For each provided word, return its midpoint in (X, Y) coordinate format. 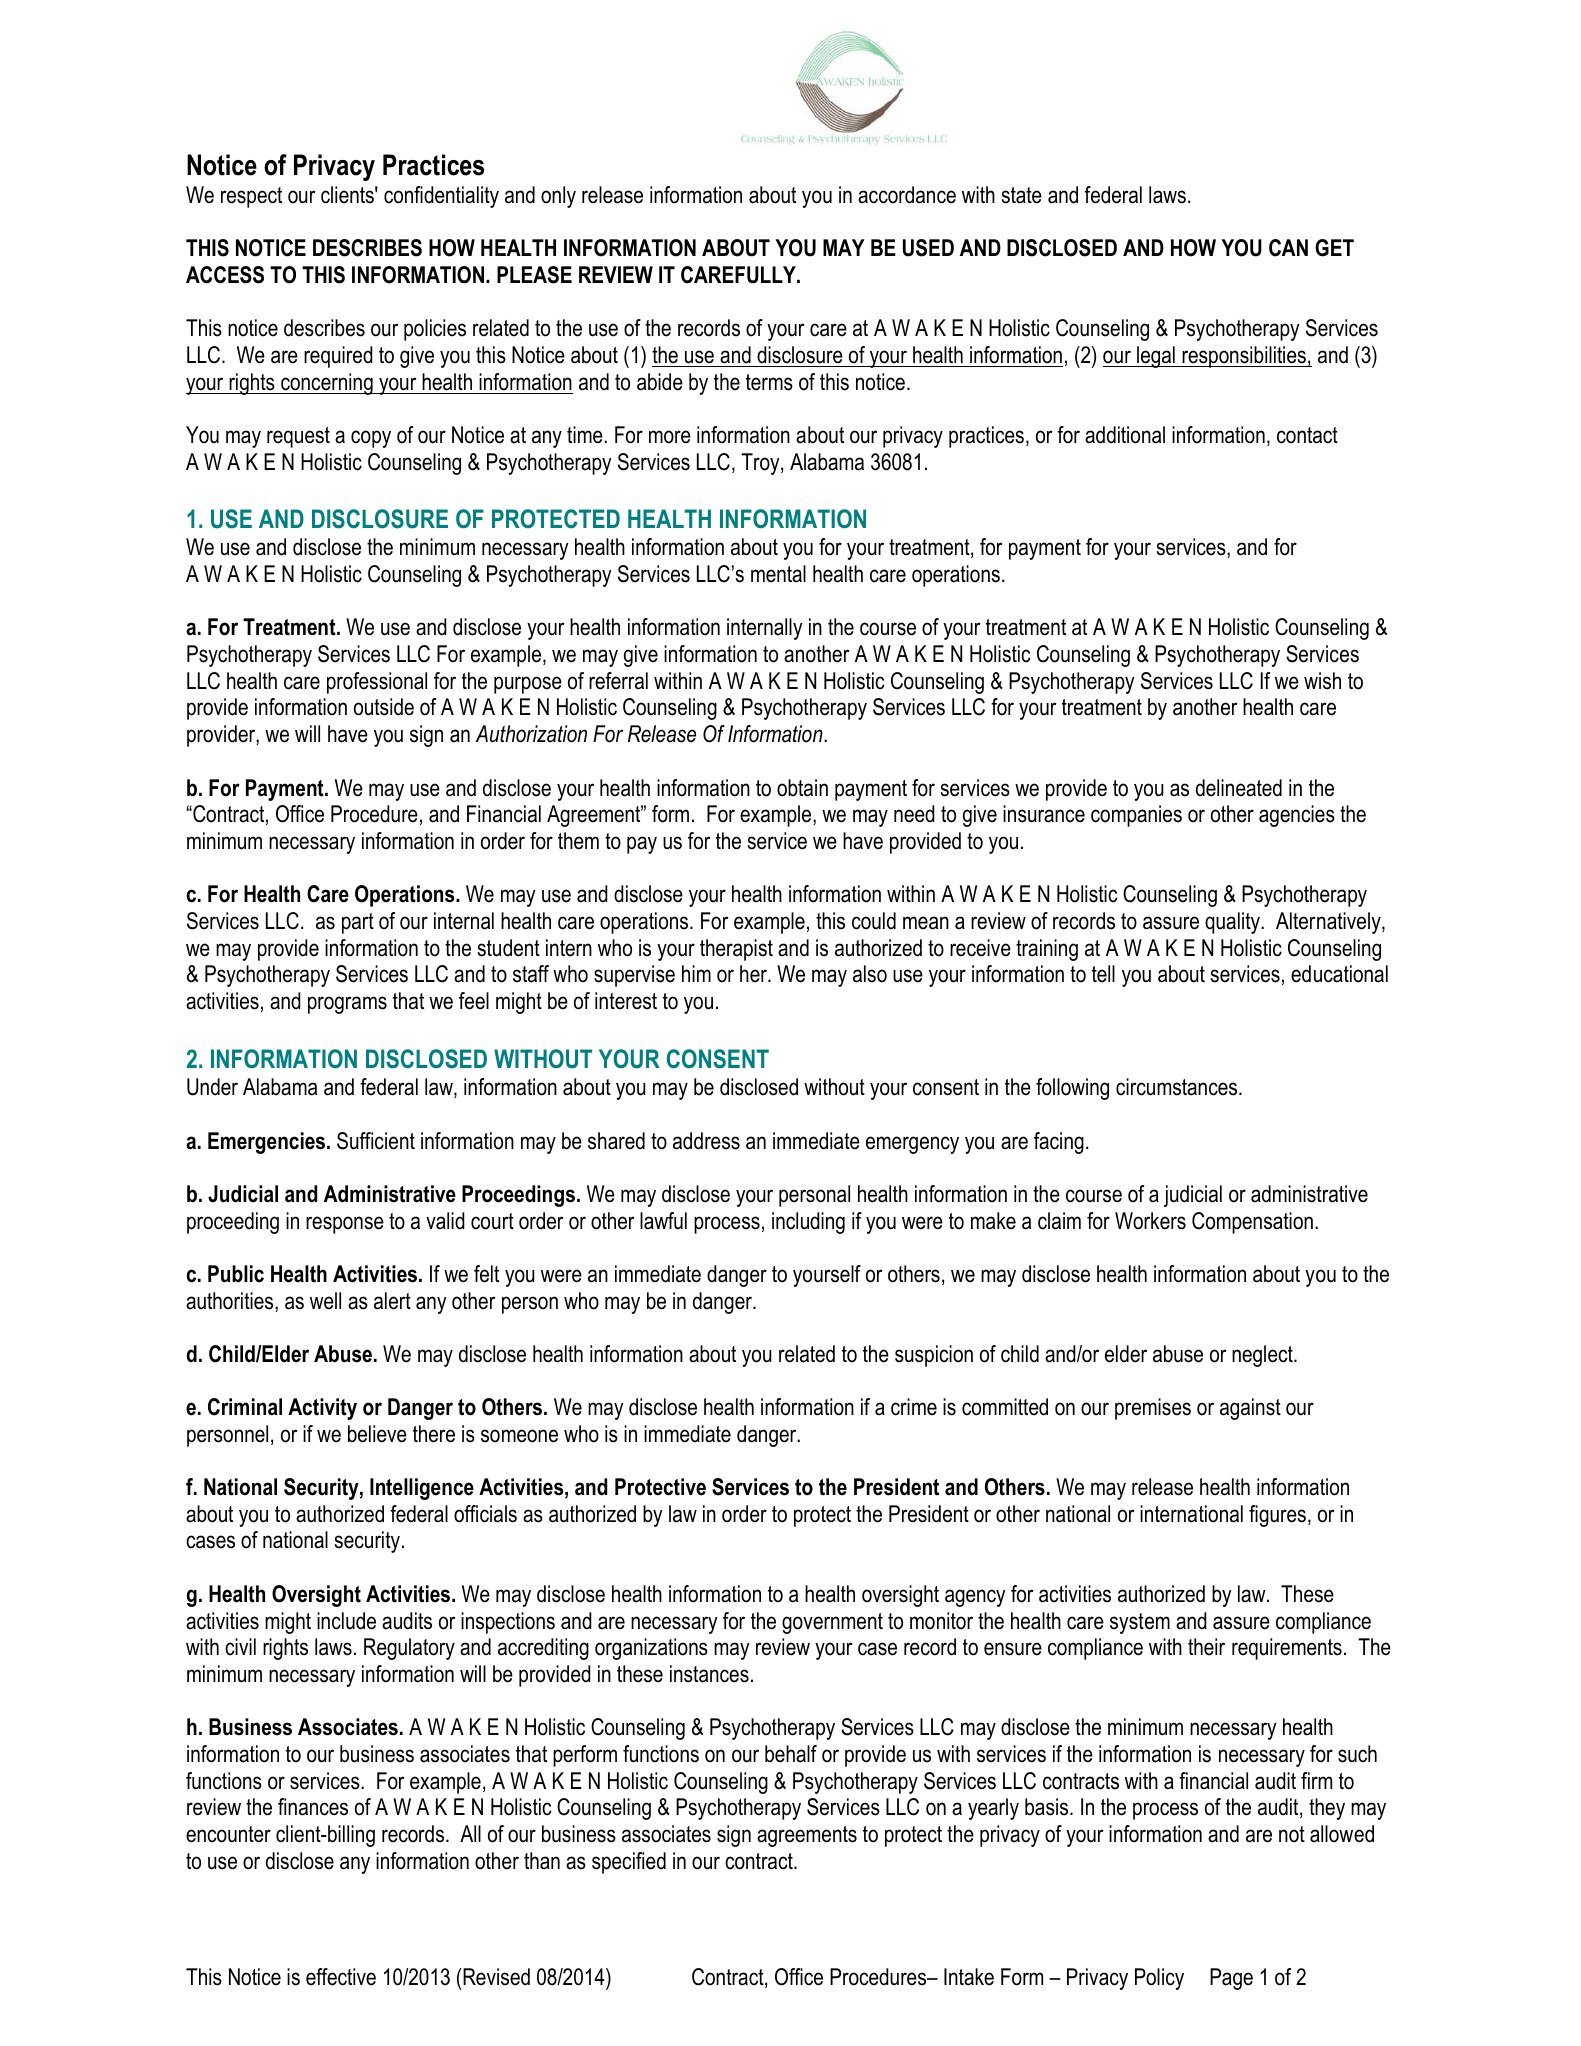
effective (341, 1977)
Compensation (1252, 1223)
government (832, 1623)
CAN (1288, 248)
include (346, 1621)
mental (778, 574)
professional (377, 683)
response (345, 1225)
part (358, 923)
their (1206, 1647)
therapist (736, 950)
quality (1234, 923)
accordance (907, 195)
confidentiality (441, 197)
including (808, 1223)
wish (1322, 681)
